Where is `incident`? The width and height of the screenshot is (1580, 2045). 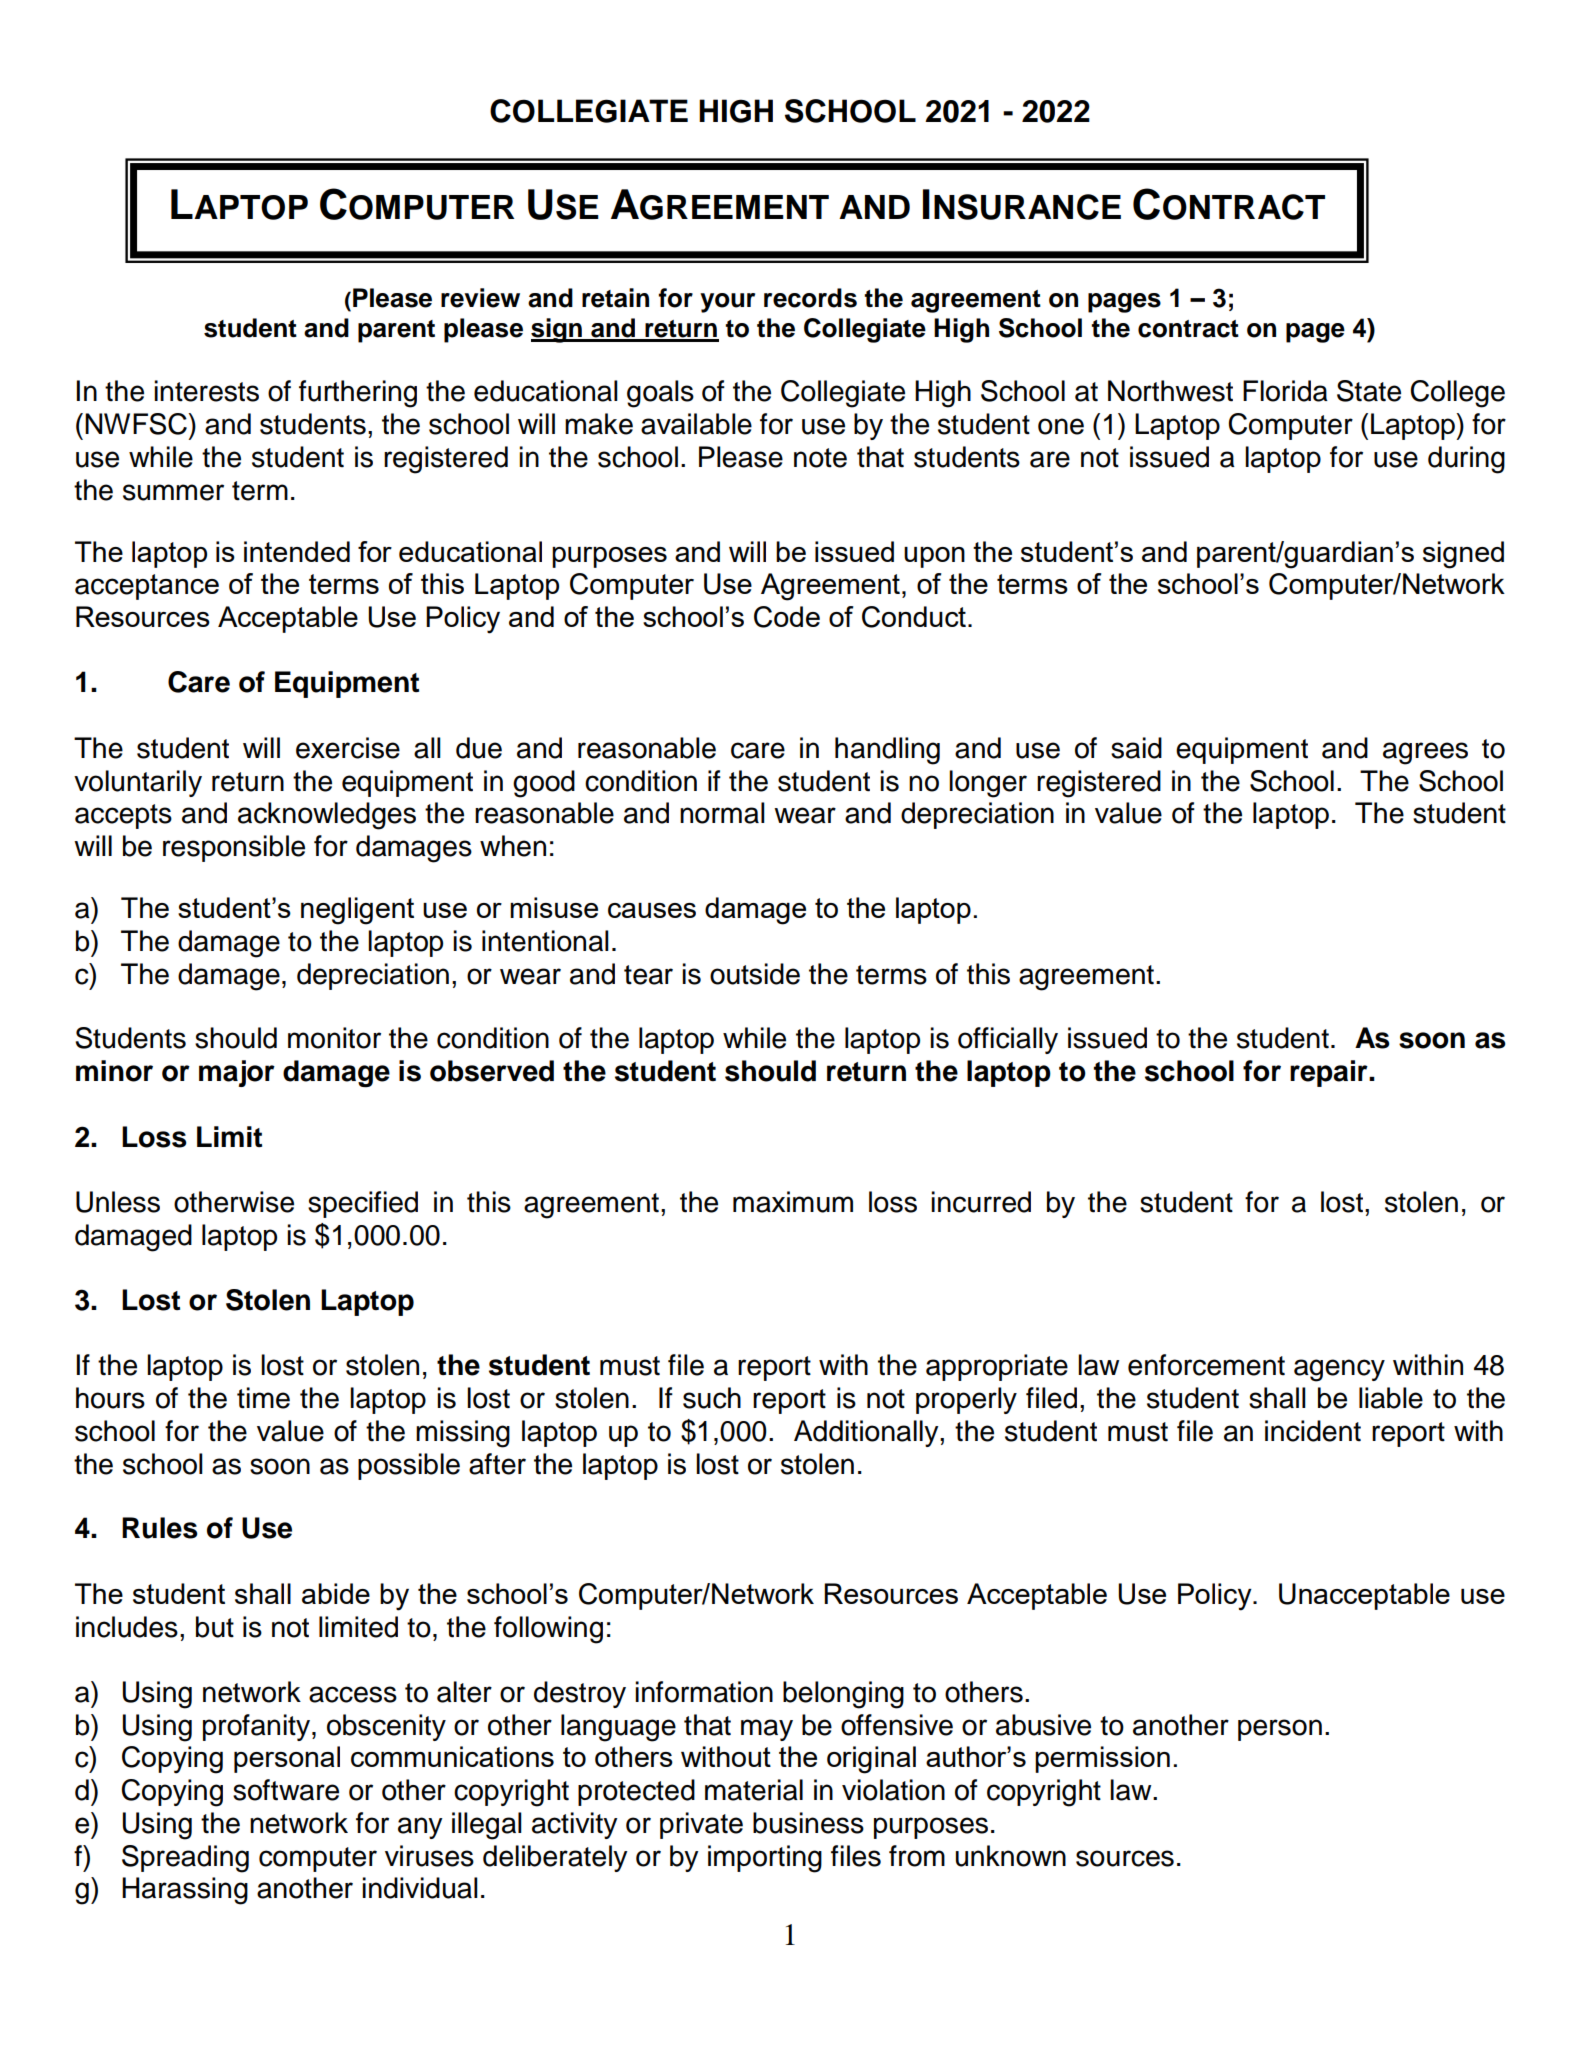
incident is located at coordinates (1313, 1431).
